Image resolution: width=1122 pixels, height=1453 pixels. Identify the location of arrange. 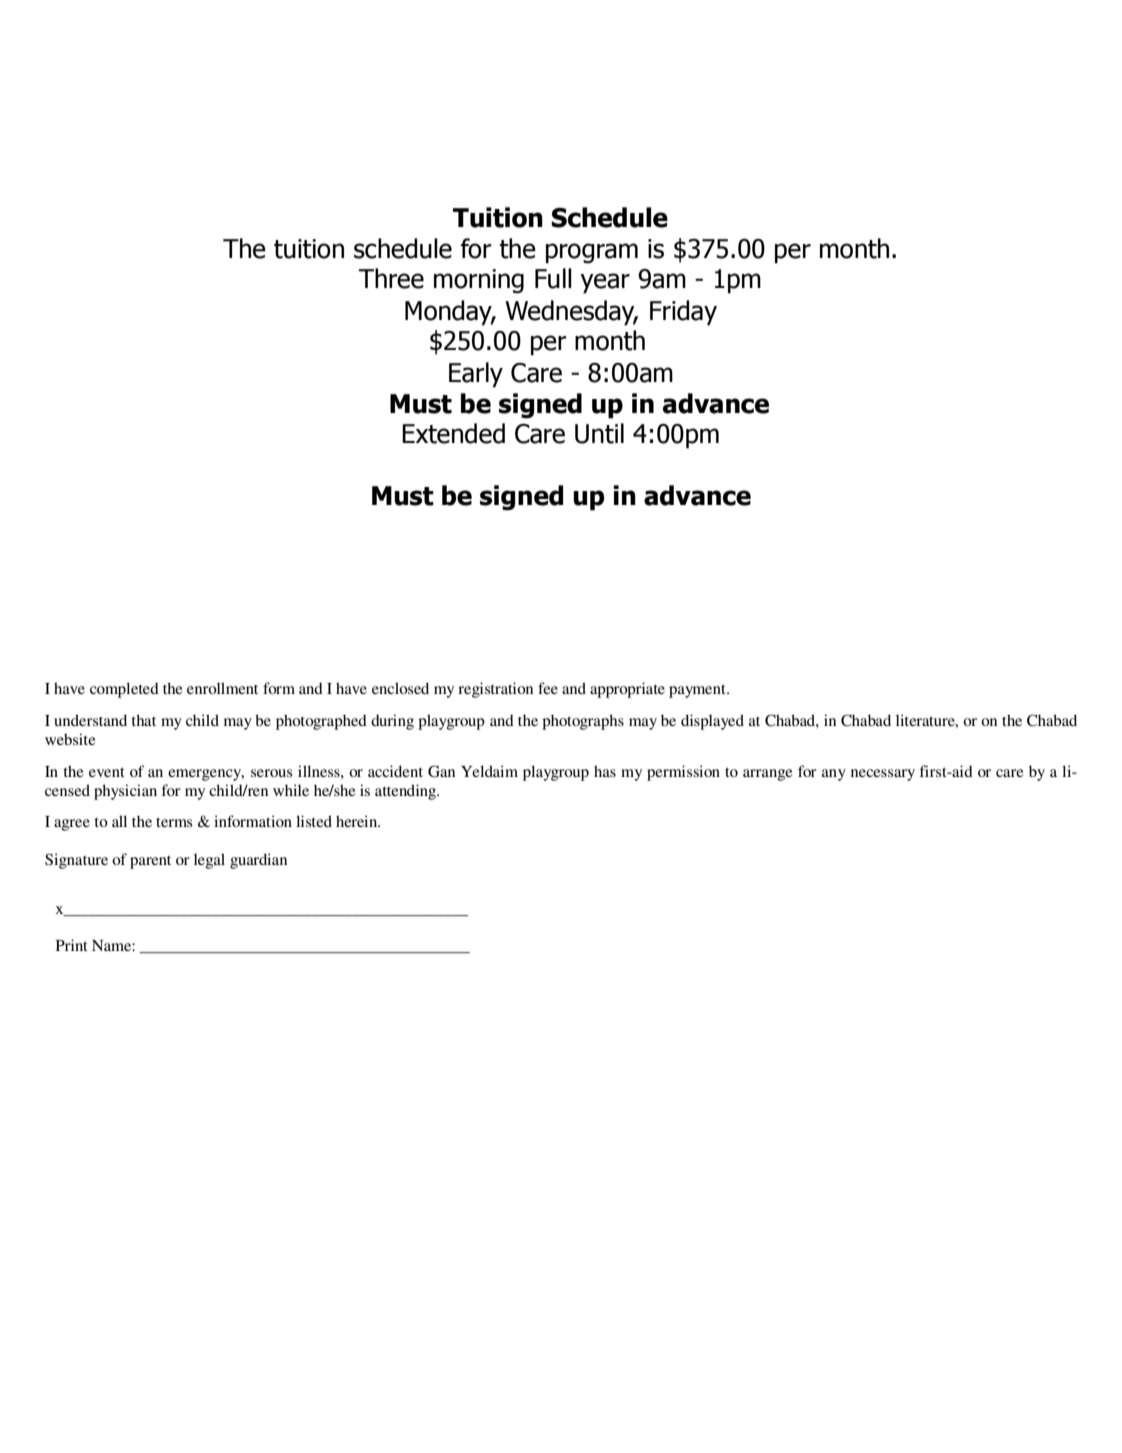
(767, 775).
